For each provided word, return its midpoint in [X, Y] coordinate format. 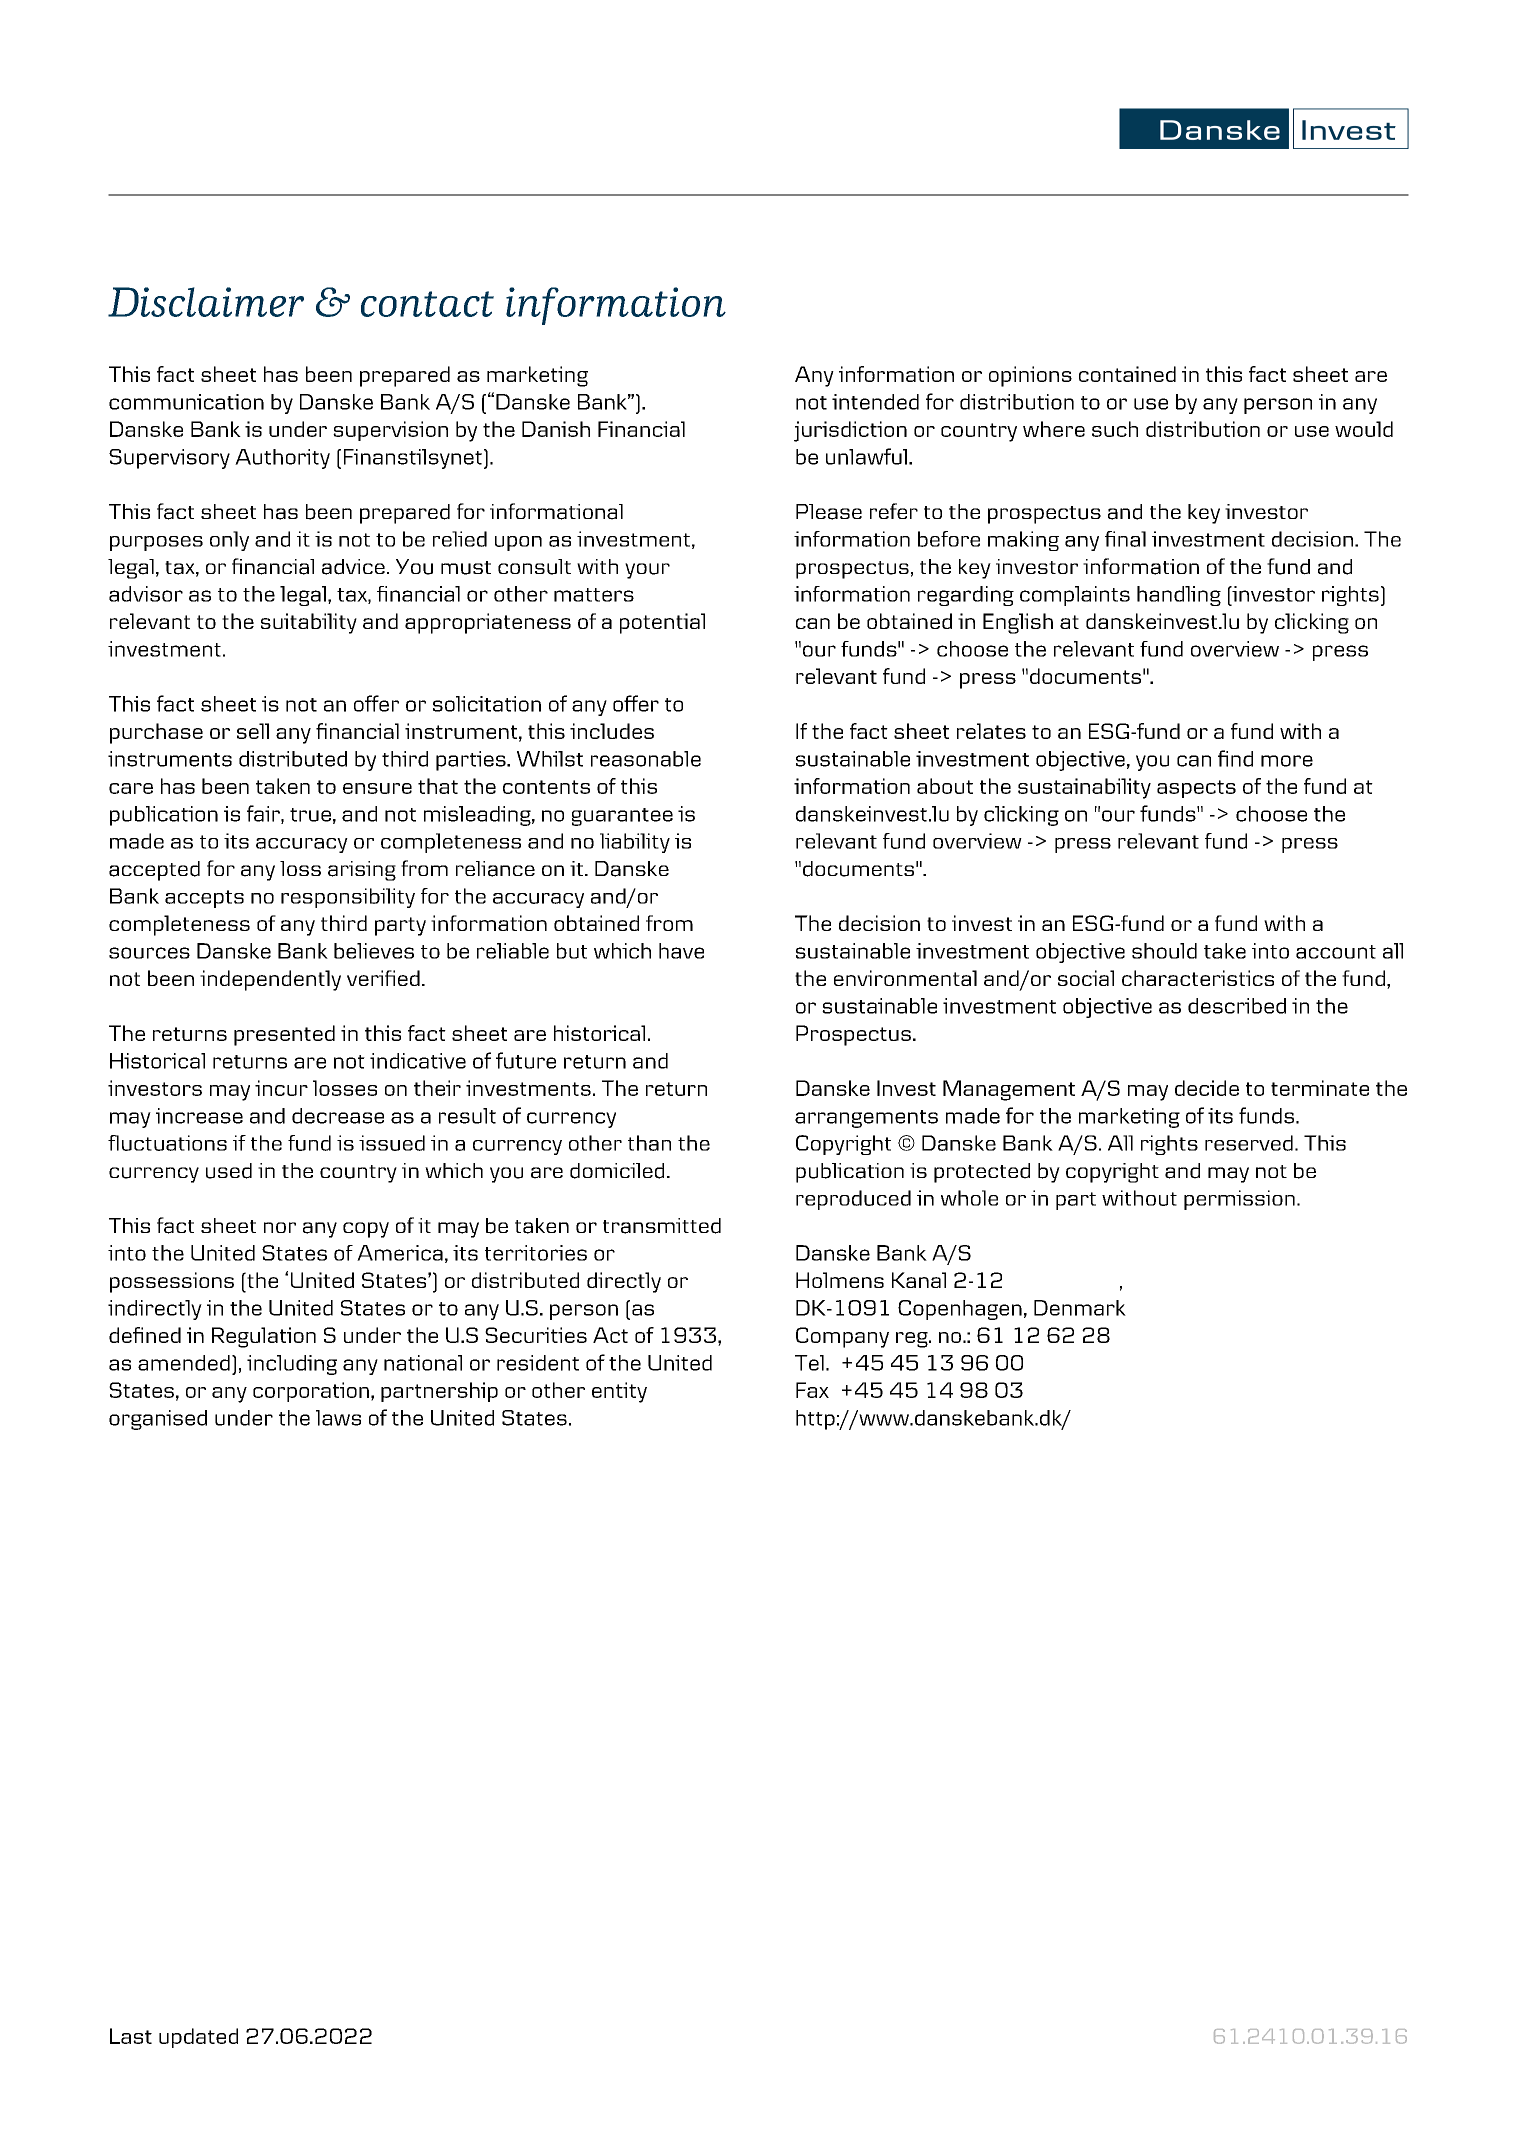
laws [338, 1418]
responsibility [348, 898]
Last [131, 2036]
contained [1127, 374]
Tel [809, 1363]
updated [198, 2038]
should [1164, 951]
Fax [812, 1390]
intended [875, 402]
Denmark [1080, 1308]
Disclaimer [206, 302]
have [681, 951]
